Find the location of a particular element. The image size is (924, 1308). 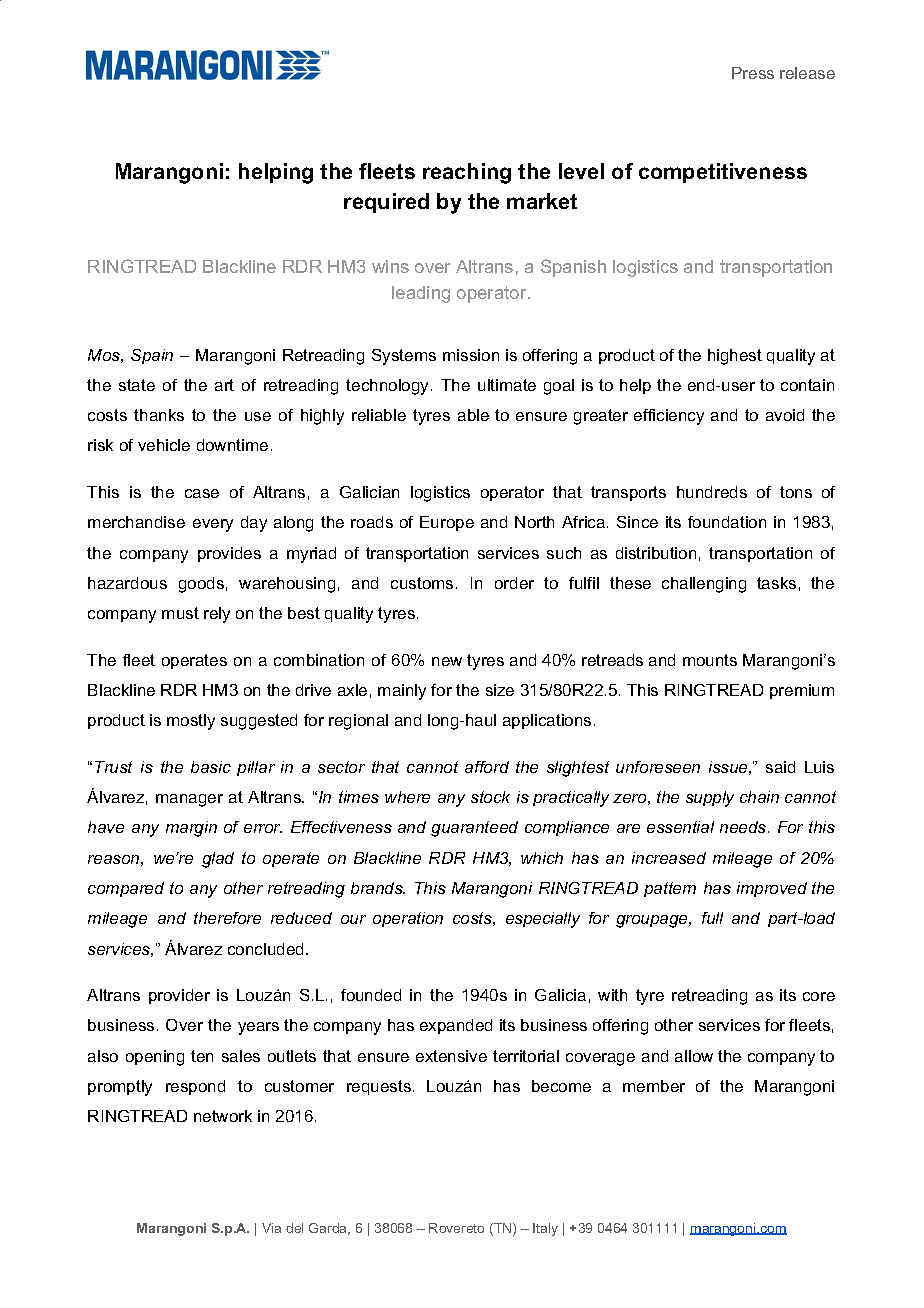

reaching is located at coordinates (467, 173).
